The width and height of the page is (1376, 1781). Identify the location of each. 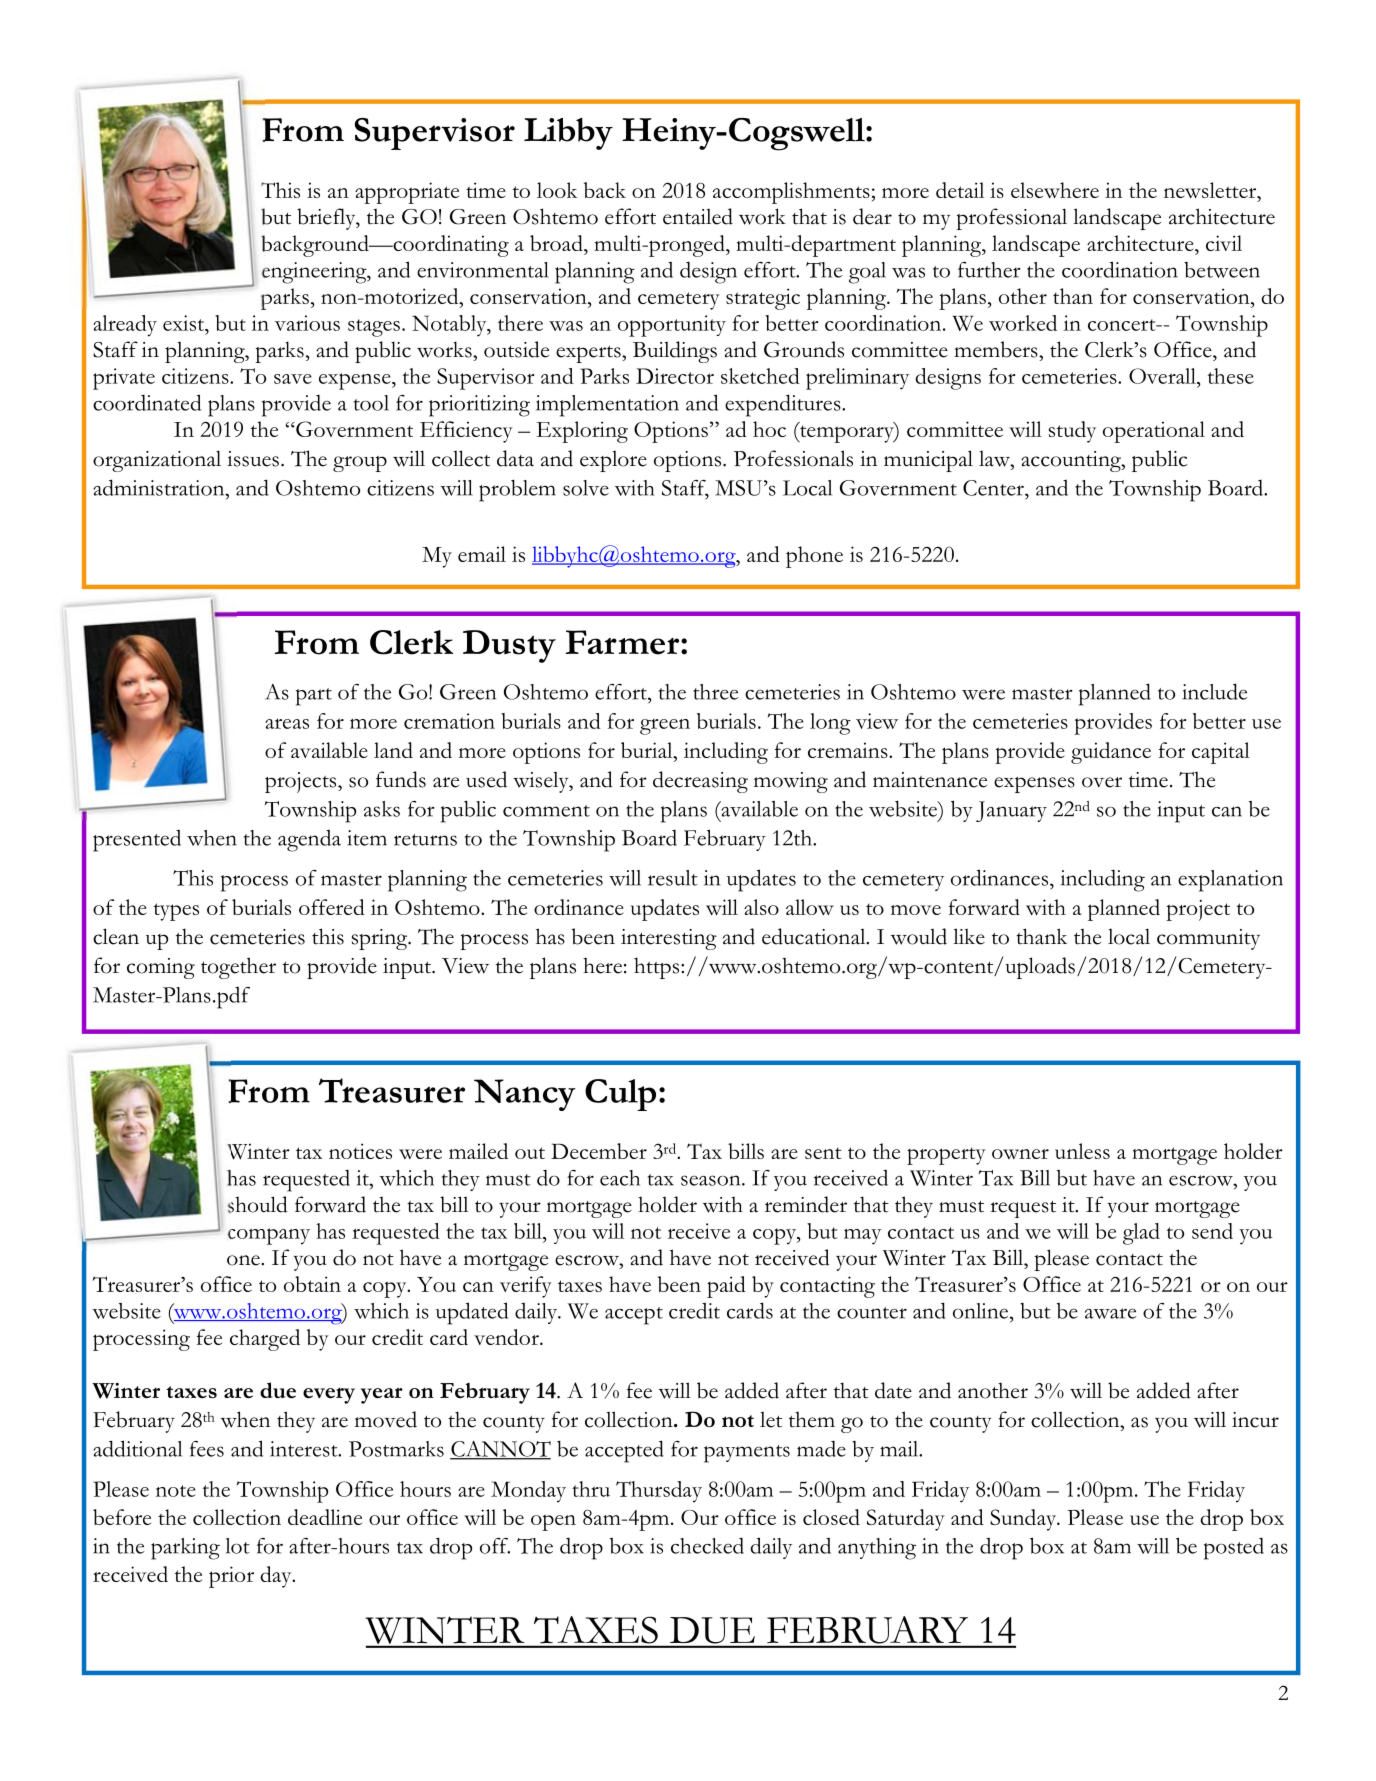
(620, 1178).
